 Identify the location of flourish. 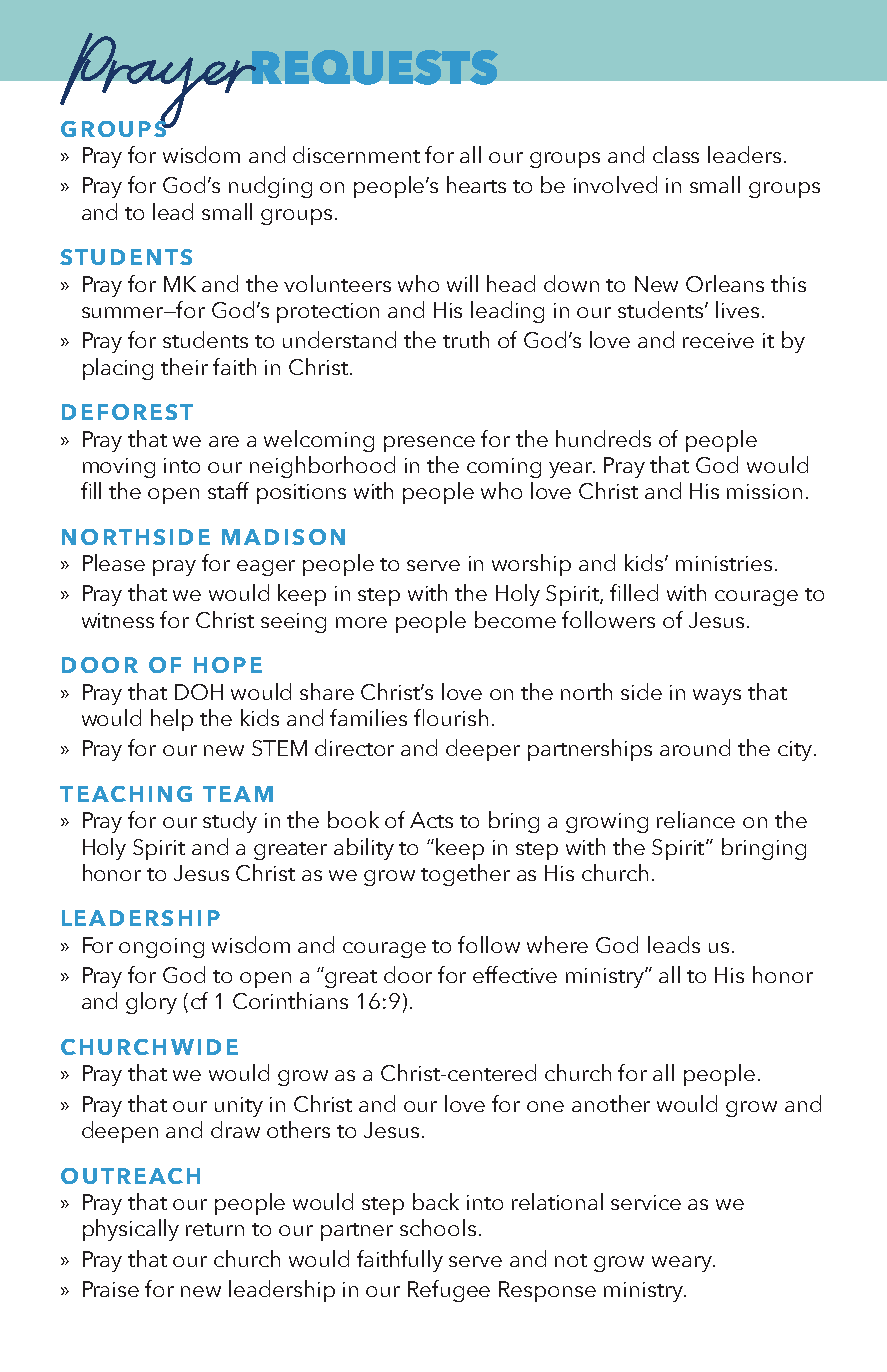
(451, 717).
